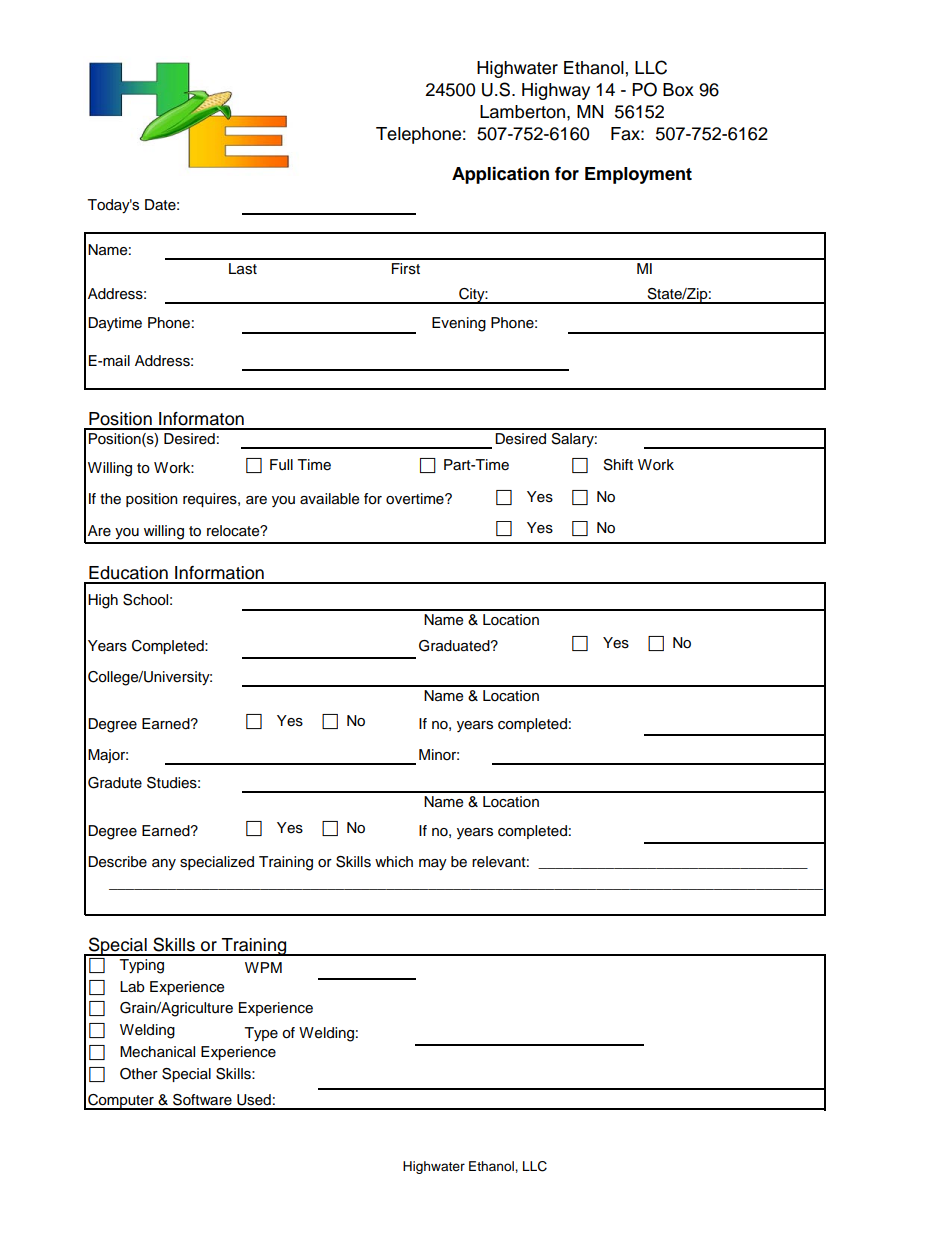 Image resolution: width=952 pixels, height=1233 pixels. I want to click on Last, so click(243, 269).
